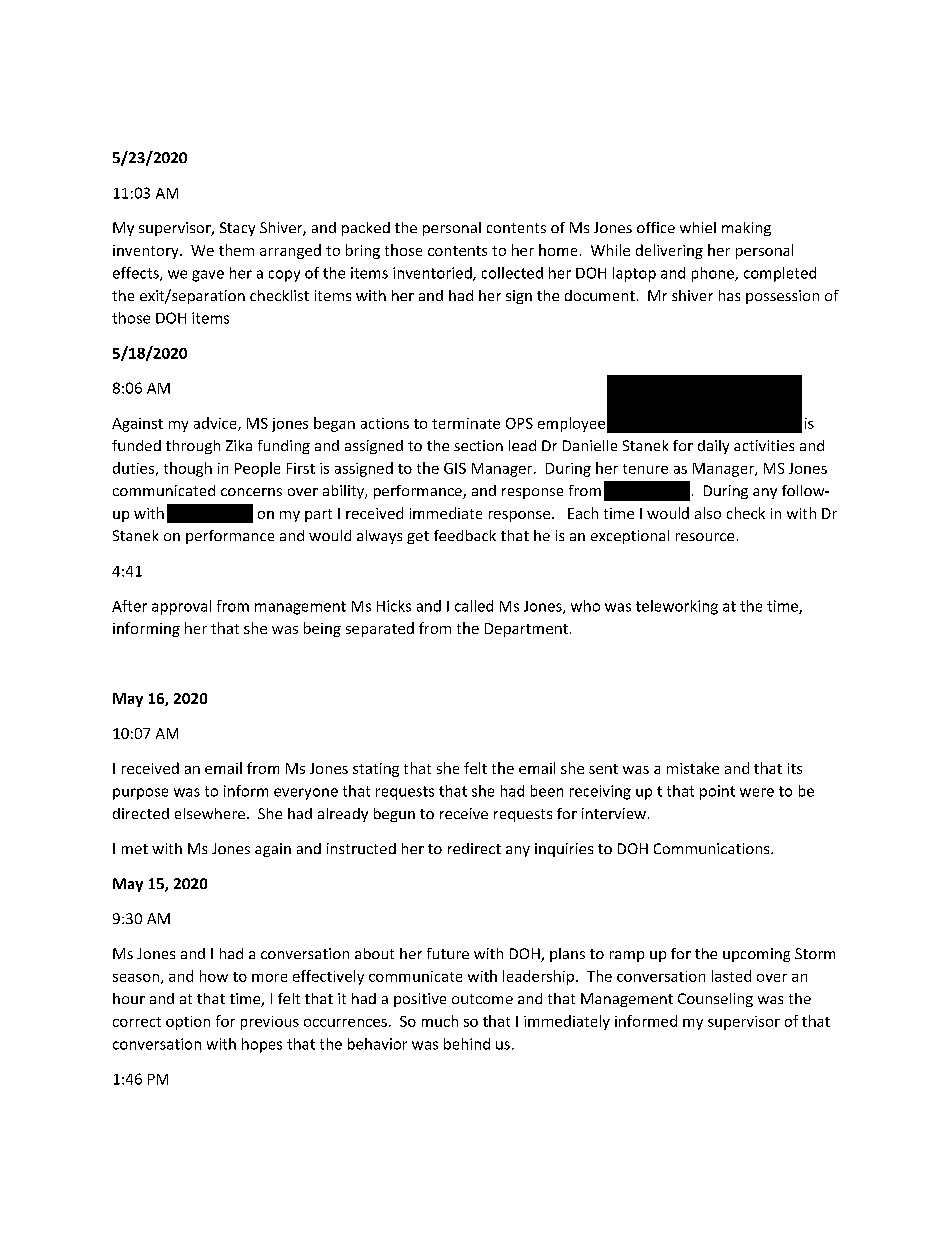 The image size is (952, 1233). What do you see at coordinates (210, 813) in the document?
I see `elsewhere` at bounding box center [210, 813].
